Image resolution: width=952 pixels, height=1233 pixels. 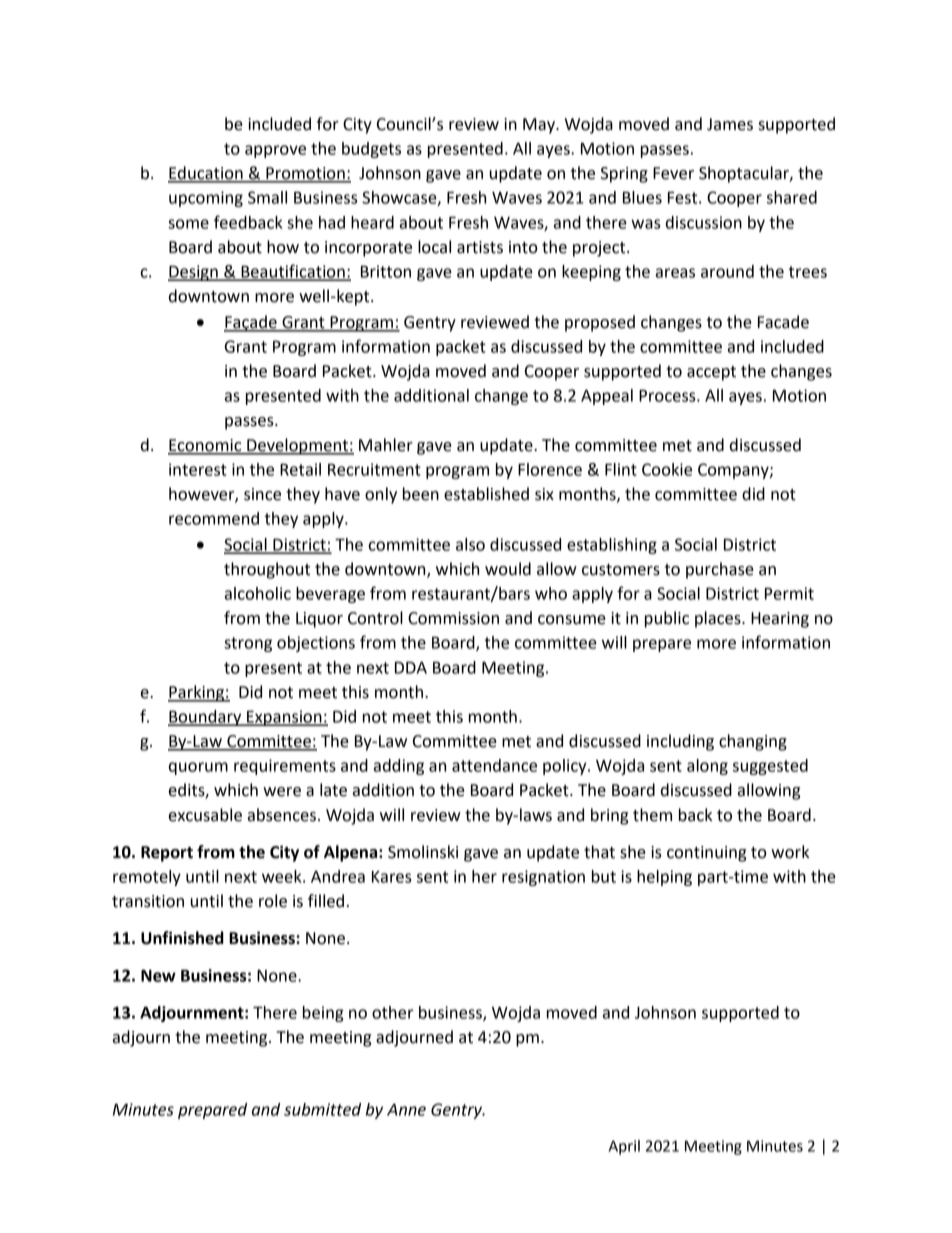 What do you see at coordinates (486, 494) in the screenshot?
I see `established` at bounding box center [486, 494].
